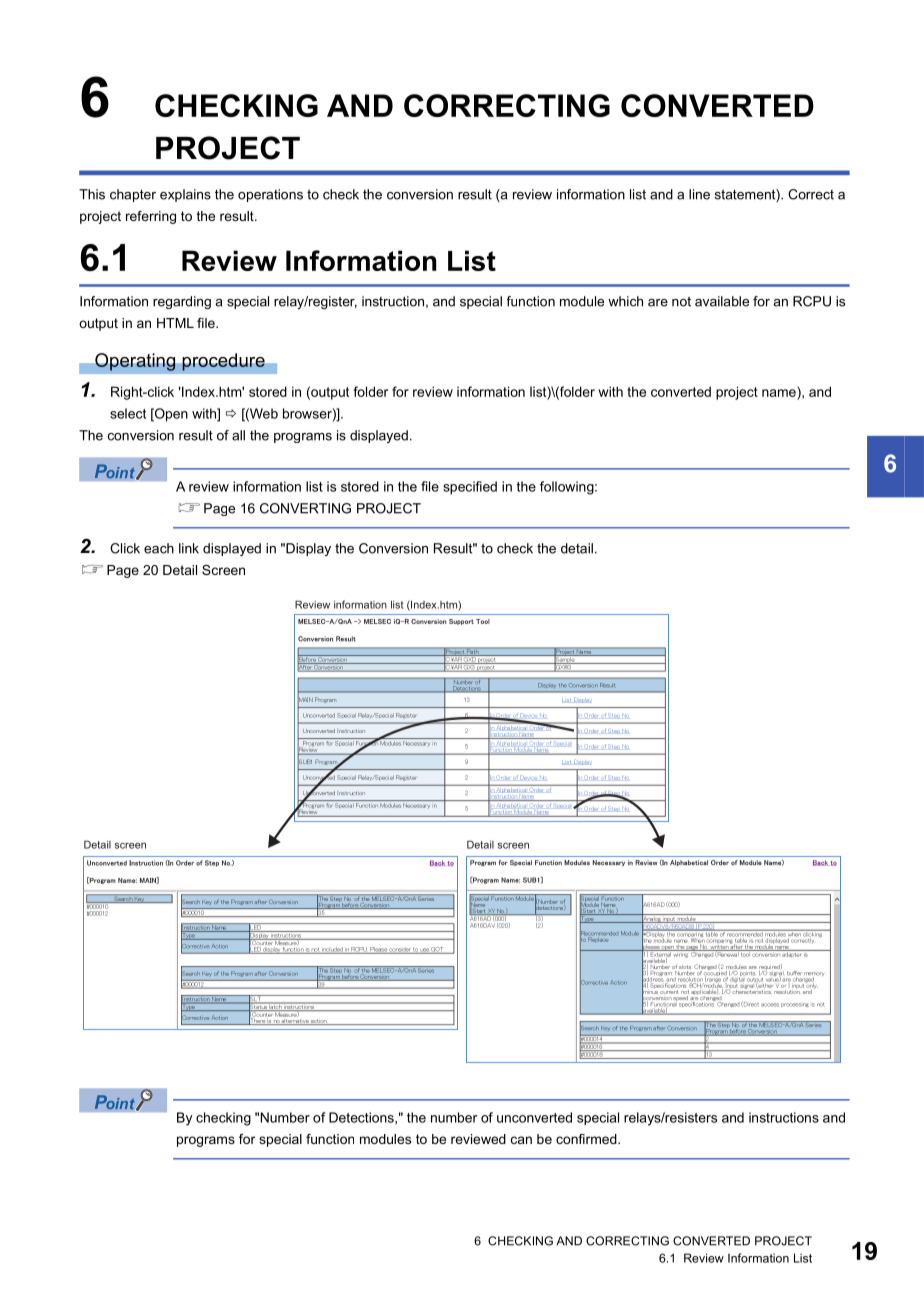  Describe the element at coordinates (779, 393) in the page. I see `name` at that location.
